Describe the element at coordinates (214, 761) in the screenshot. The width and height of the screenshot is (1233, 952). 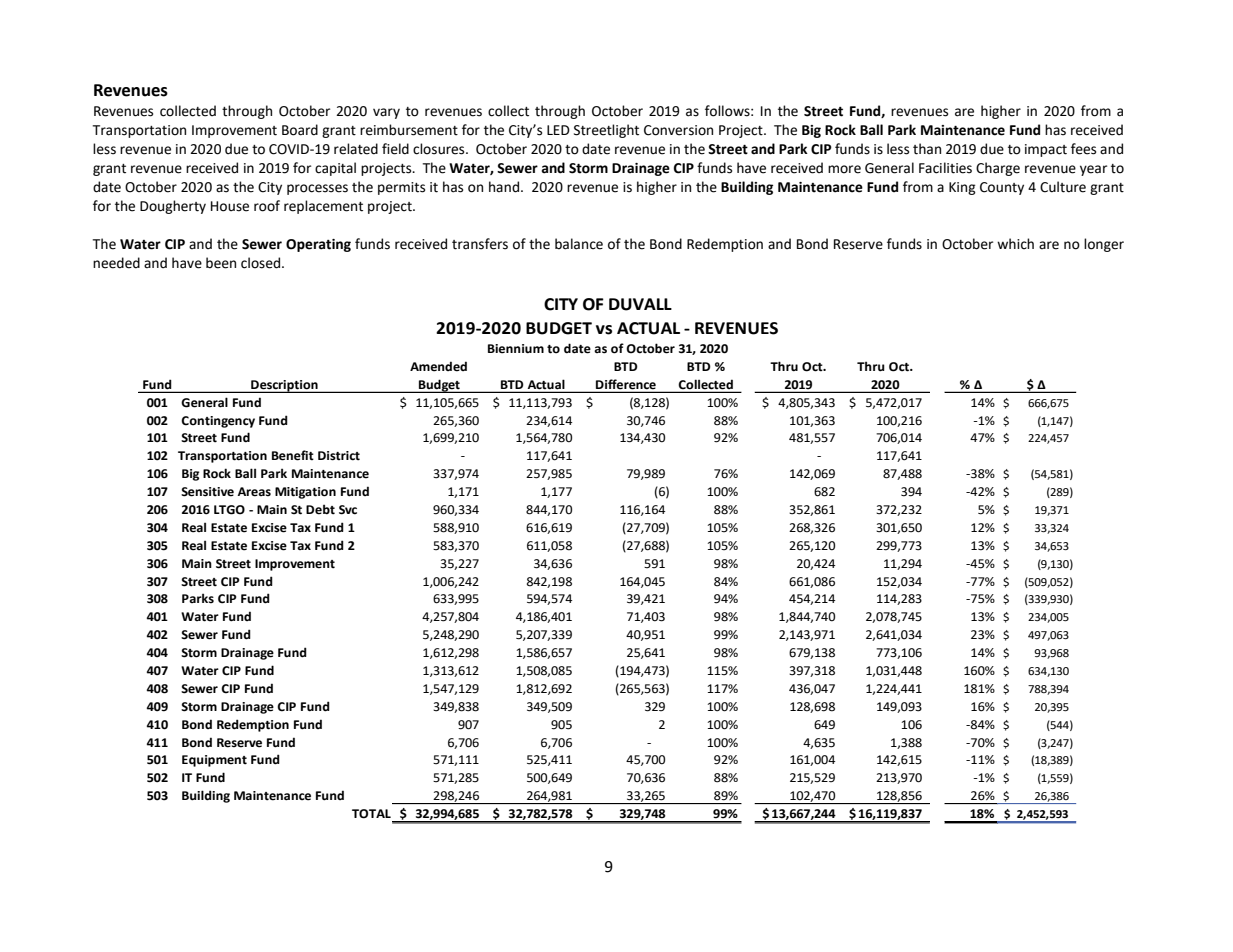
I see `Equipment` at that location.
